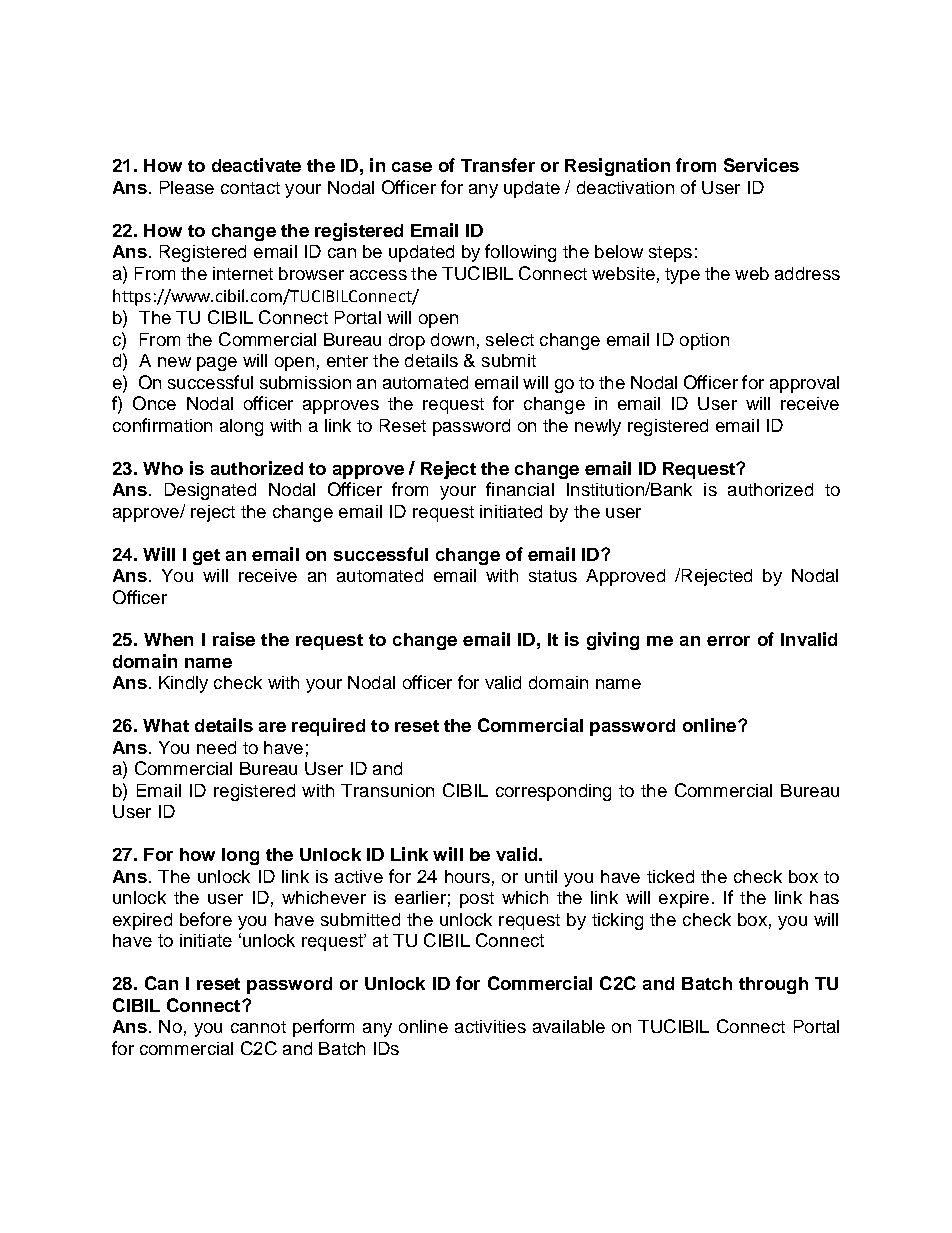 This page has width=952, height=1233. I want to click on Transfer, so click(498, 165).
